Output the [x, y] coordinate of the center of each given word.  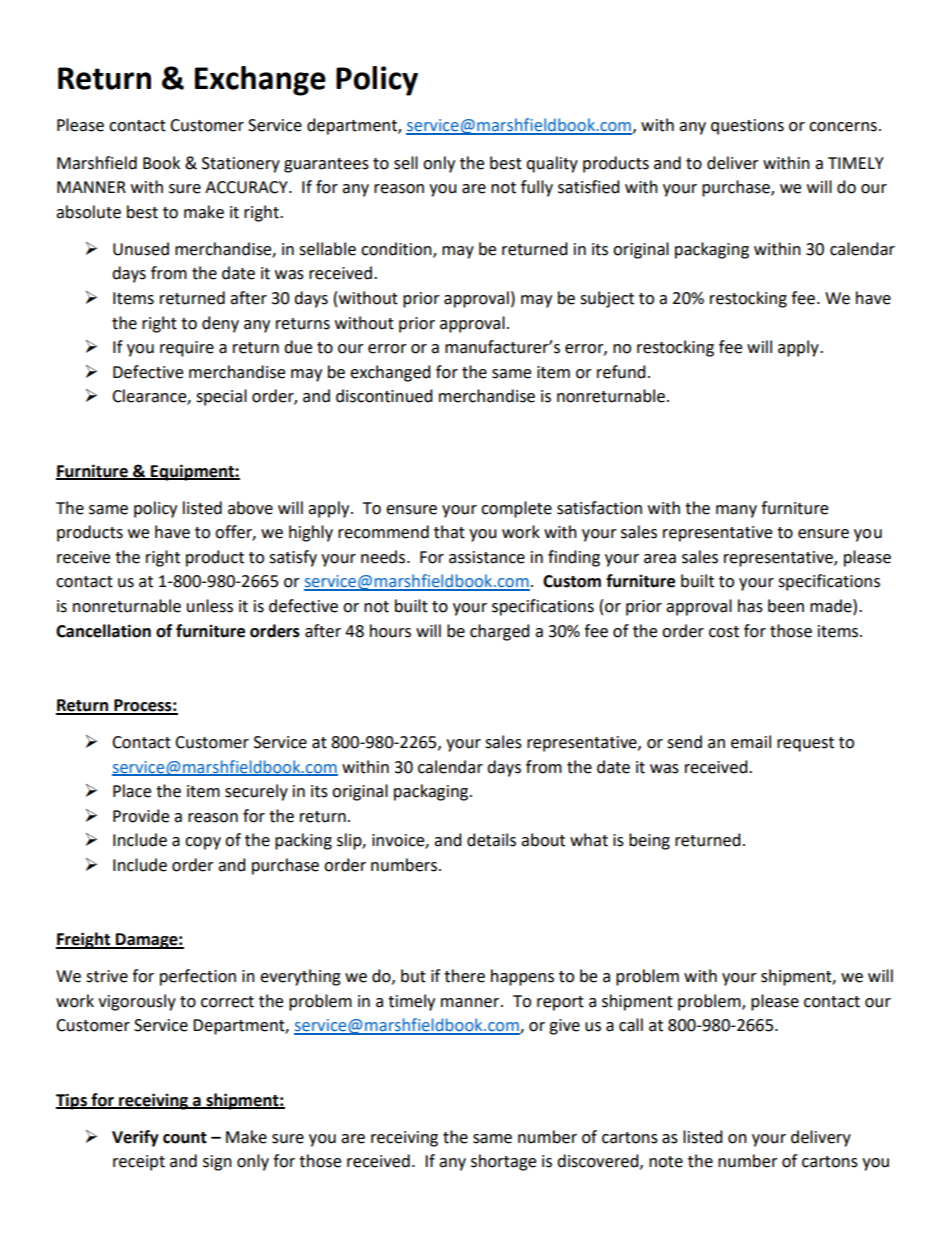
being [649, 841]
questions [747, 127]
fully [537, 188]
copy [203, 843]
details [491, 840]
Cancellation [103, 631]
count [185, 1138]
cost [724, 632]
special [221, 397]
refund [621, 372]
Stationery [241, 165]
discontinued [384, 396]
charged [500, 632]
